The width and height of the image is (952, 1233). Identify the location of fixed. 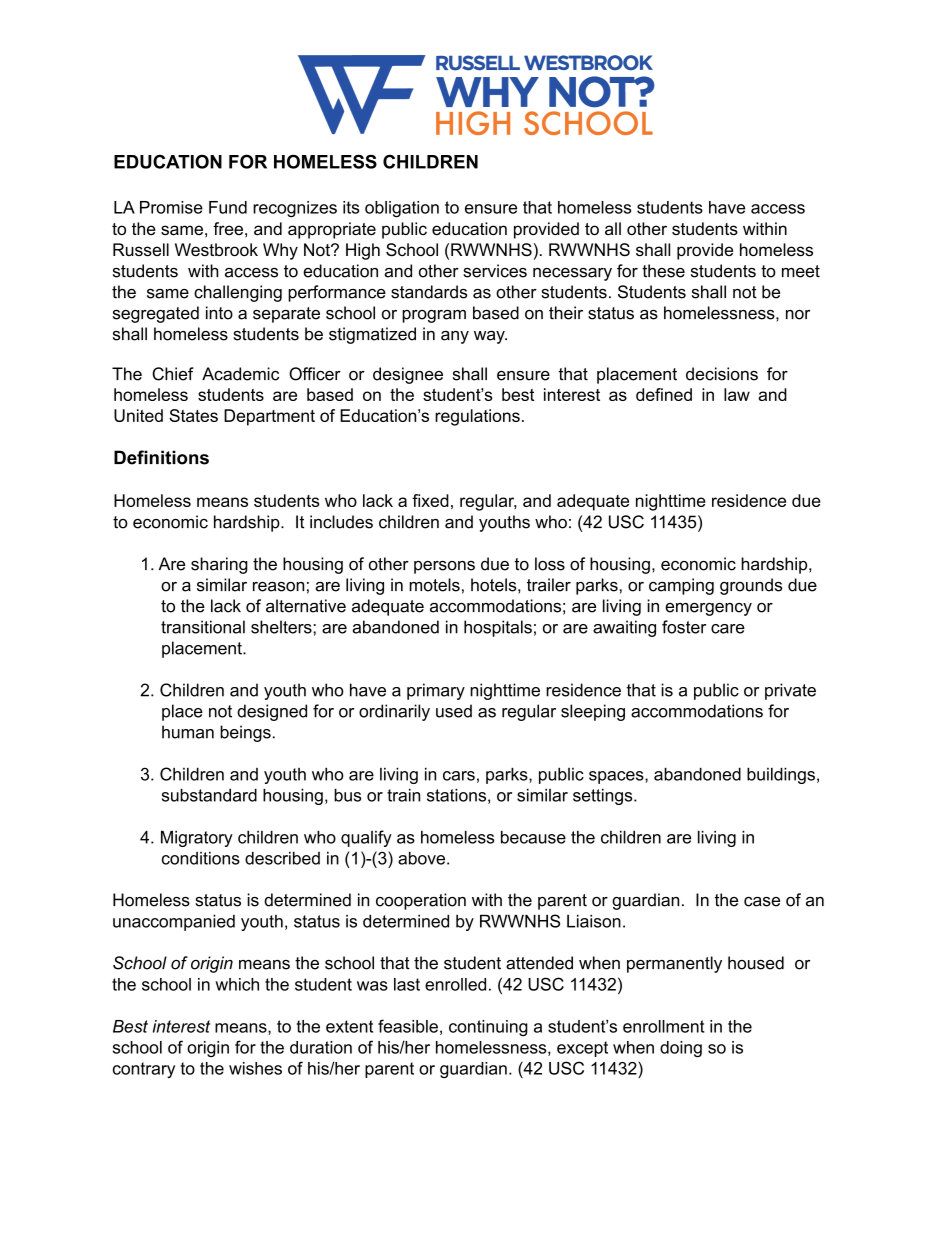
(430, 500).
